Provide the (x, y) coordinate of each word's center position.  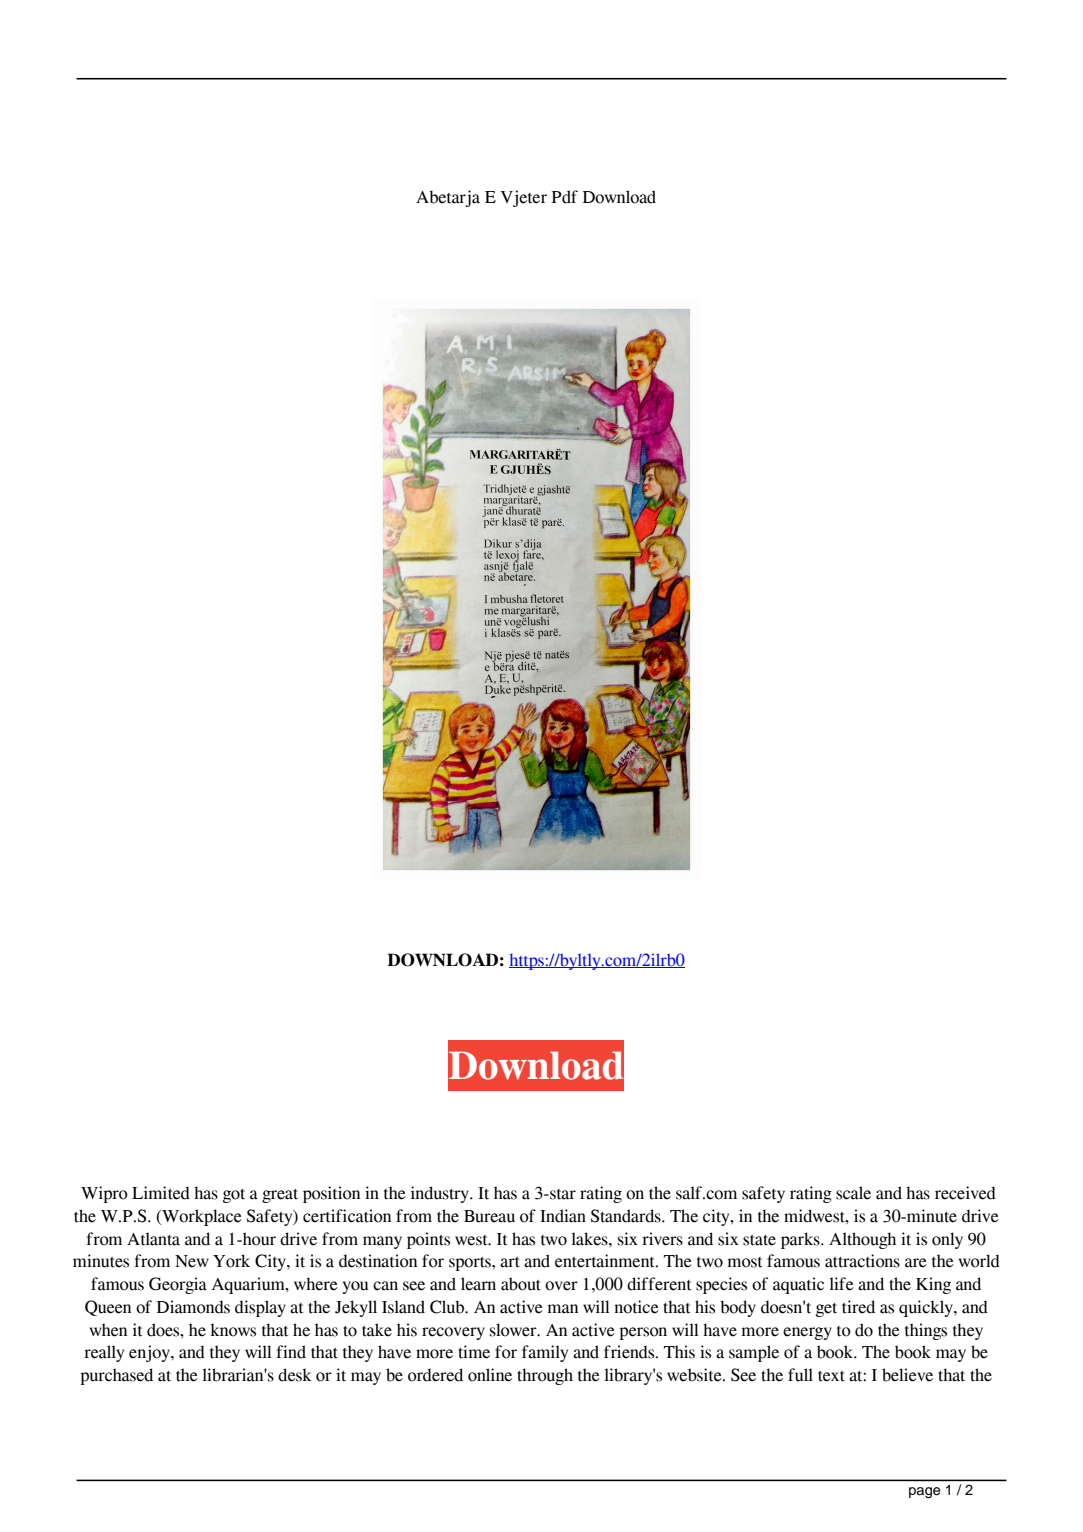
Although (862, 1240)
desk (295, 1375)
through (545, 1376)
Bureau (489, 1216)
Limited (161, 1193)
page (925, 1493)
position (331, 1194)
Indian (563, 1216)
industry (441, 1194)
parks (801, 1240)
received (965, 1193)
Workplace (201, 1217)
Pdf (565, 197)
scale (853, 1193)
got (234, 1196)
